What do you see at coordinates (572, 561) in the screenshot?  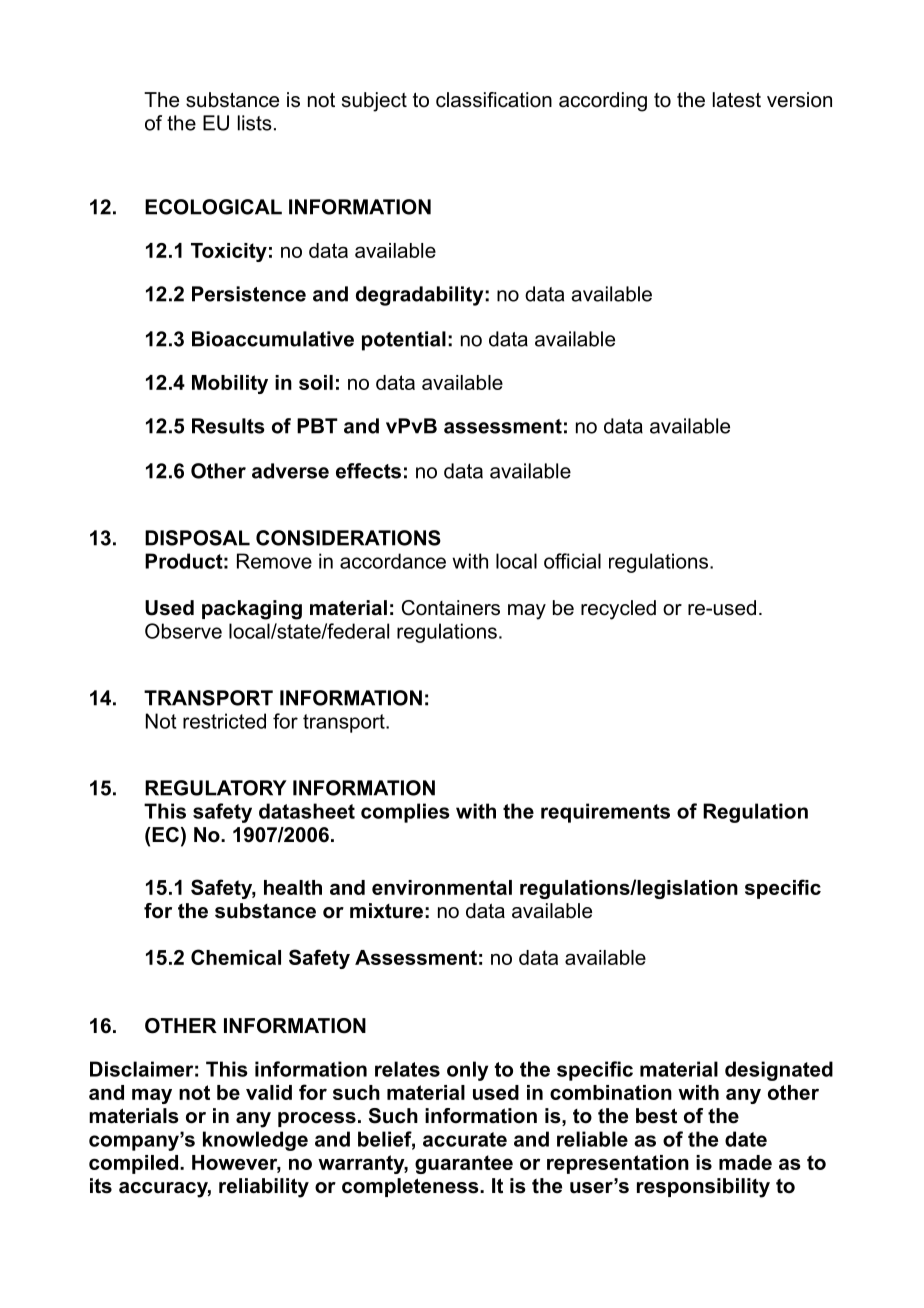 I see `official` at bounding box center [572, 561].
